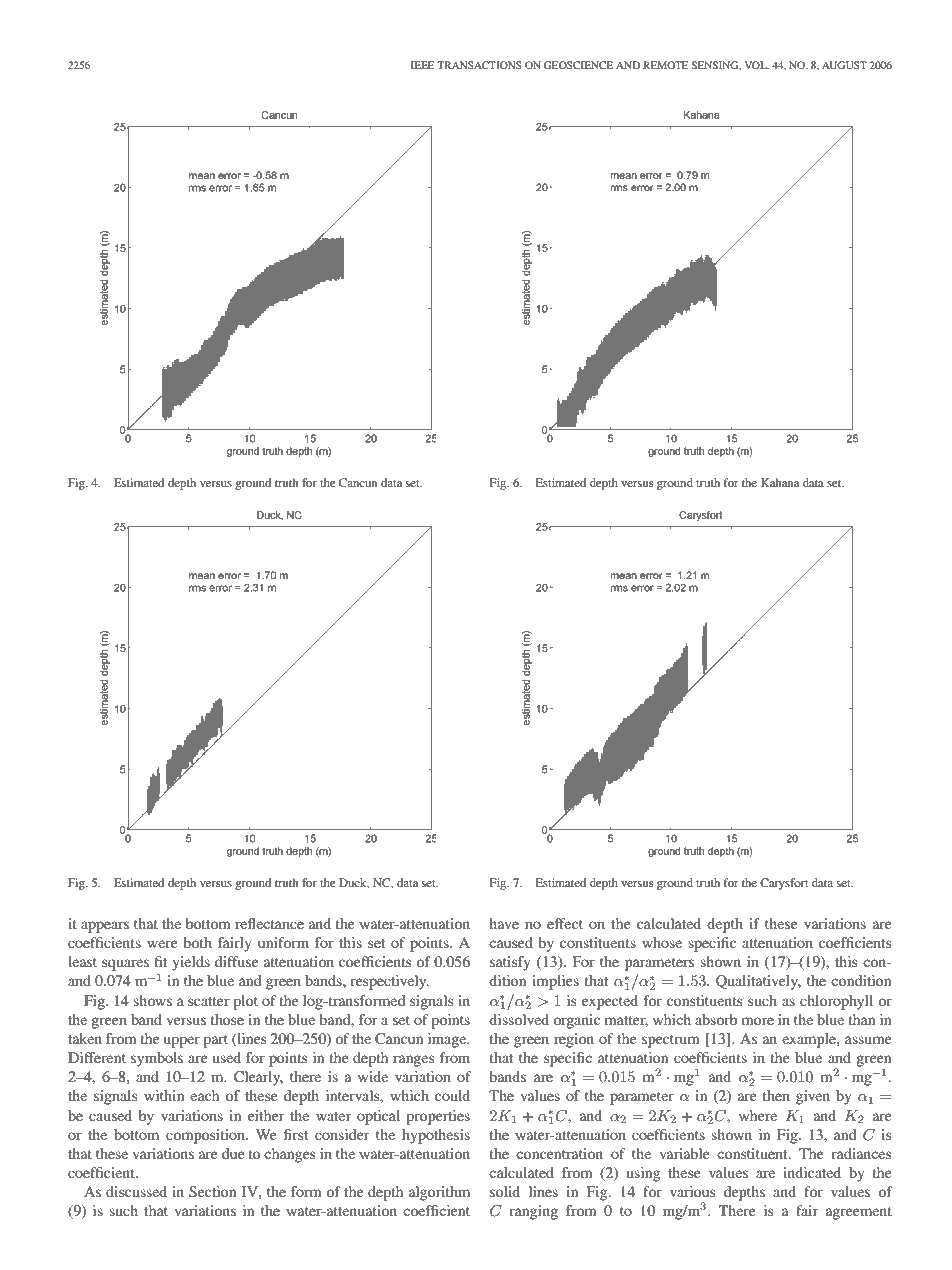 This image has width=952, height=1270. I want to click on whose, so click(662, 942).
